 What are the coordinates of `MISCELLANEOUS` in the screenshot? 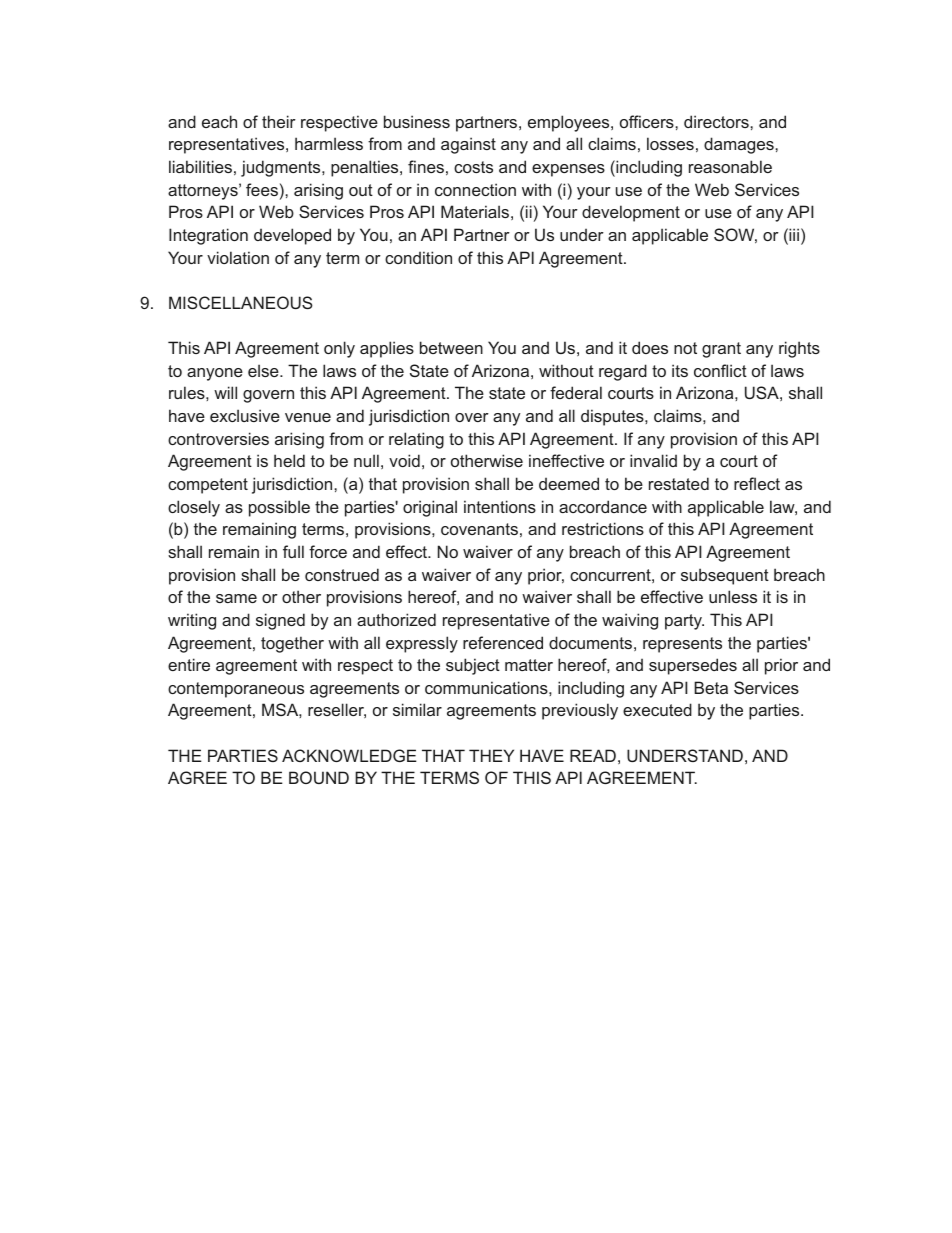 It's located at (241, 302).
